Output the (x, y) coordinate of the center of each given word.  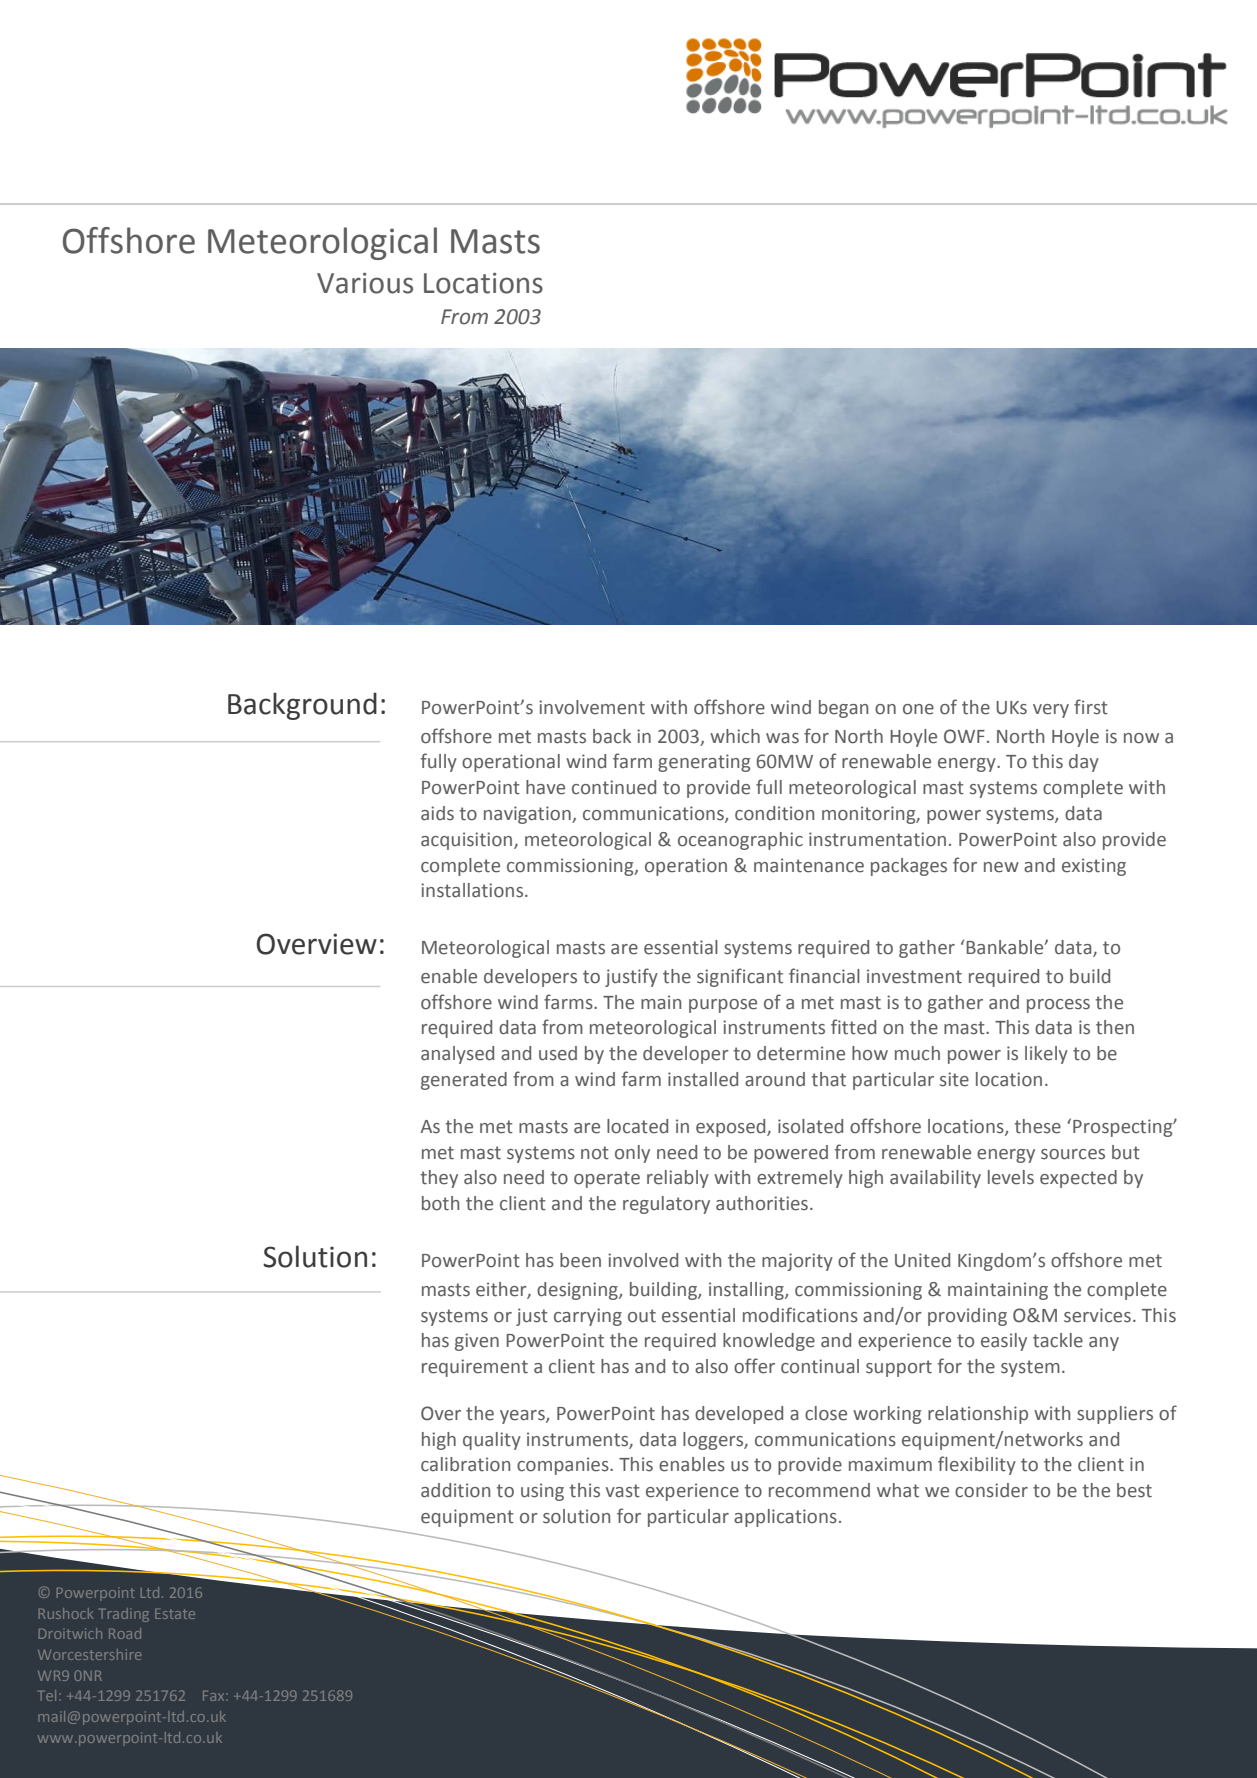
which (735, 736)
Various (365, 283)
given (477, 1342)
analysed (457, 1055)
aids (437, 813)
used (558, 1053)
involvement (592, 707)
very (1051, 711)
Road (125, 1633)
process (1058, 1006)
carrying (588, 1317)
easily (1004, 1342)
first (1091, 707)
